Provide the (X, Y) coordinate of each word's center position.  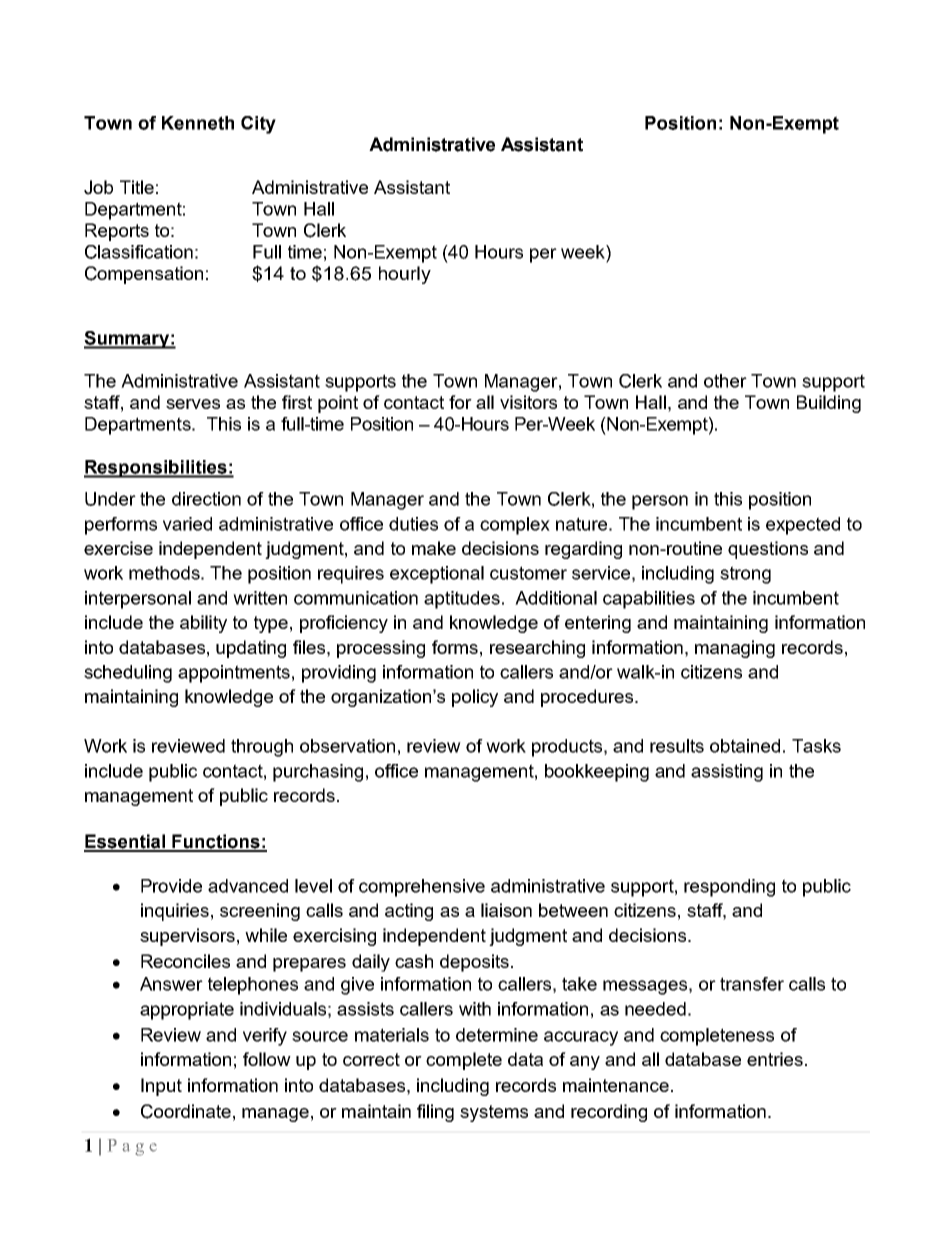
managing (735, 649)
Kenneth (198, 123)
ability (203, 624)
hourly (405, 275)
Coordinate (186, 1111)
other (725, 381)
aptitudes (462, 600)
